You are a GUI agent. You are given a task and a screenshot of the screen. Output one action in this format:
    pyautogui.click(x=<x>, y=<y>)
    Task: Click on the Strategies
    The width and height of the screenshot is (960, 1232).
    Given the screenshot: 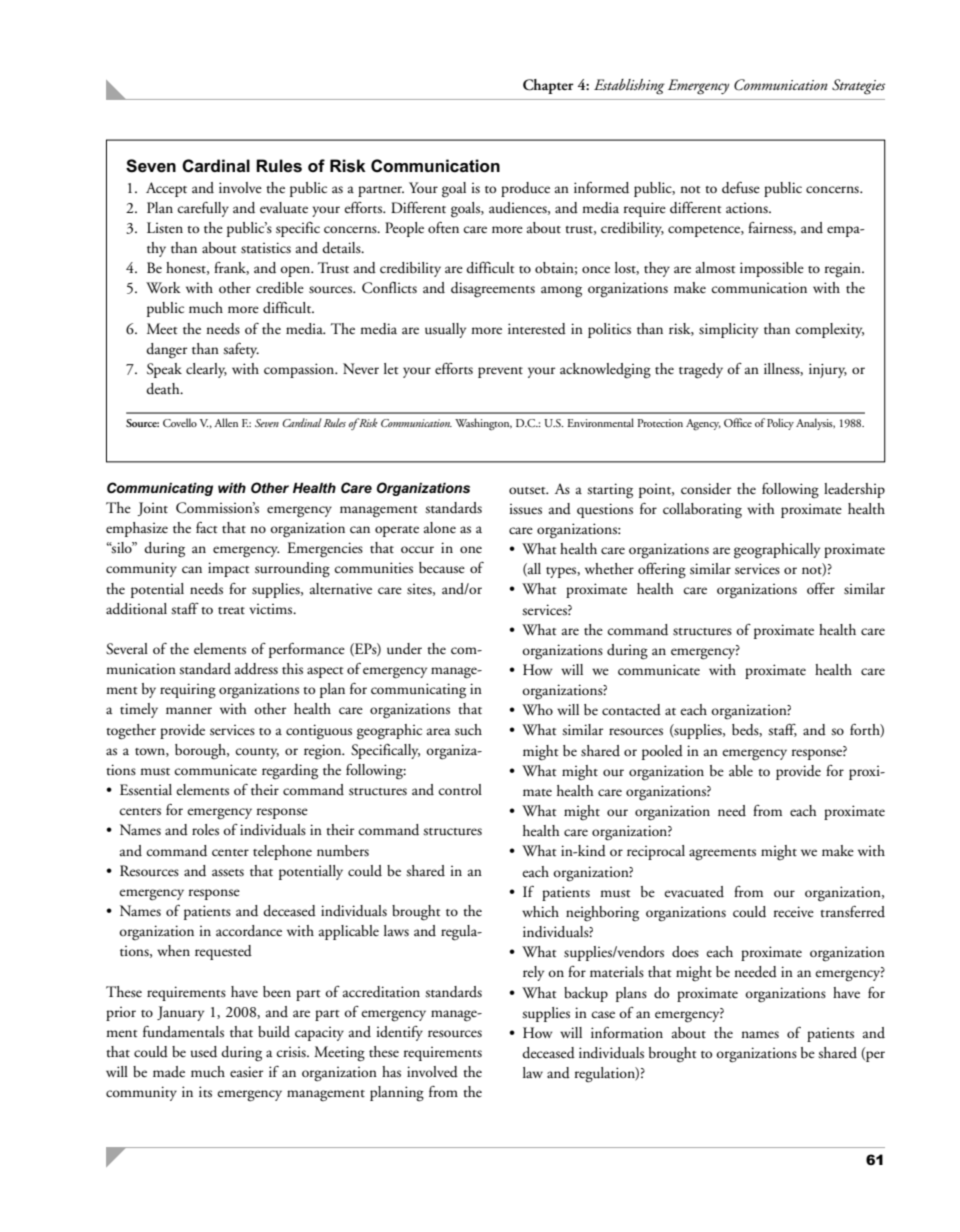 What is the action you would take?
    pyautogui.click(x=858, y=87)
